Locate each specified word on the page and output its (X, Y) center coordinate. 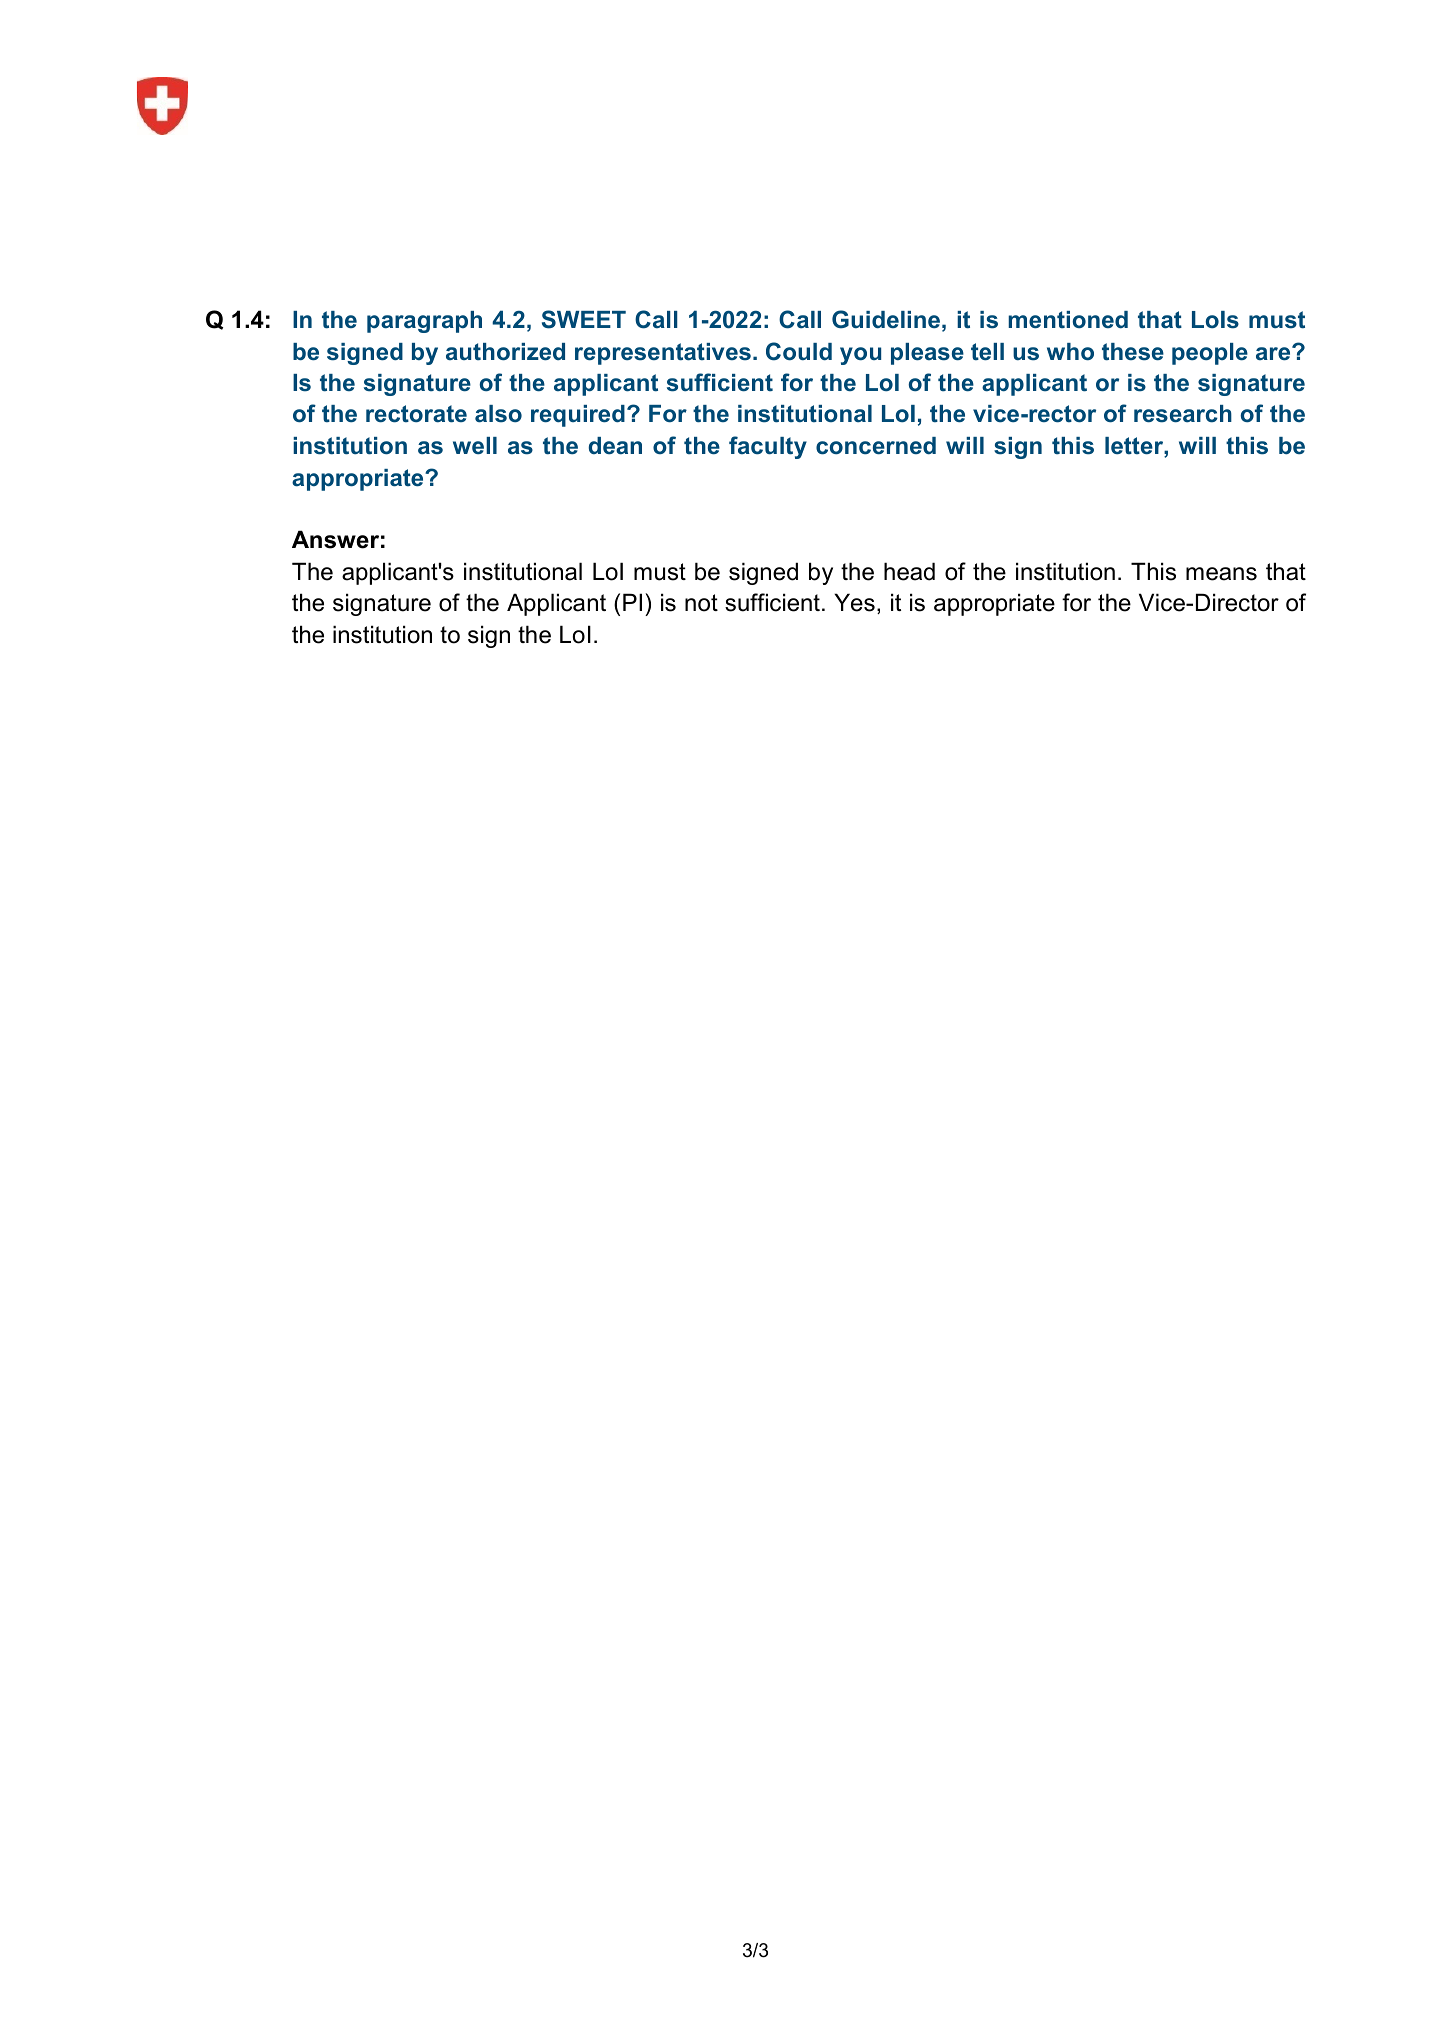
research (1183, 414)
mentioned (1068, 320)
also (498, 414)
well (475, 445)
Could (799, 351)
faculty (768, 447)
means (1221, 574)
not (701, 603)
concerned (876, 446)
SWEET (584, 319)
